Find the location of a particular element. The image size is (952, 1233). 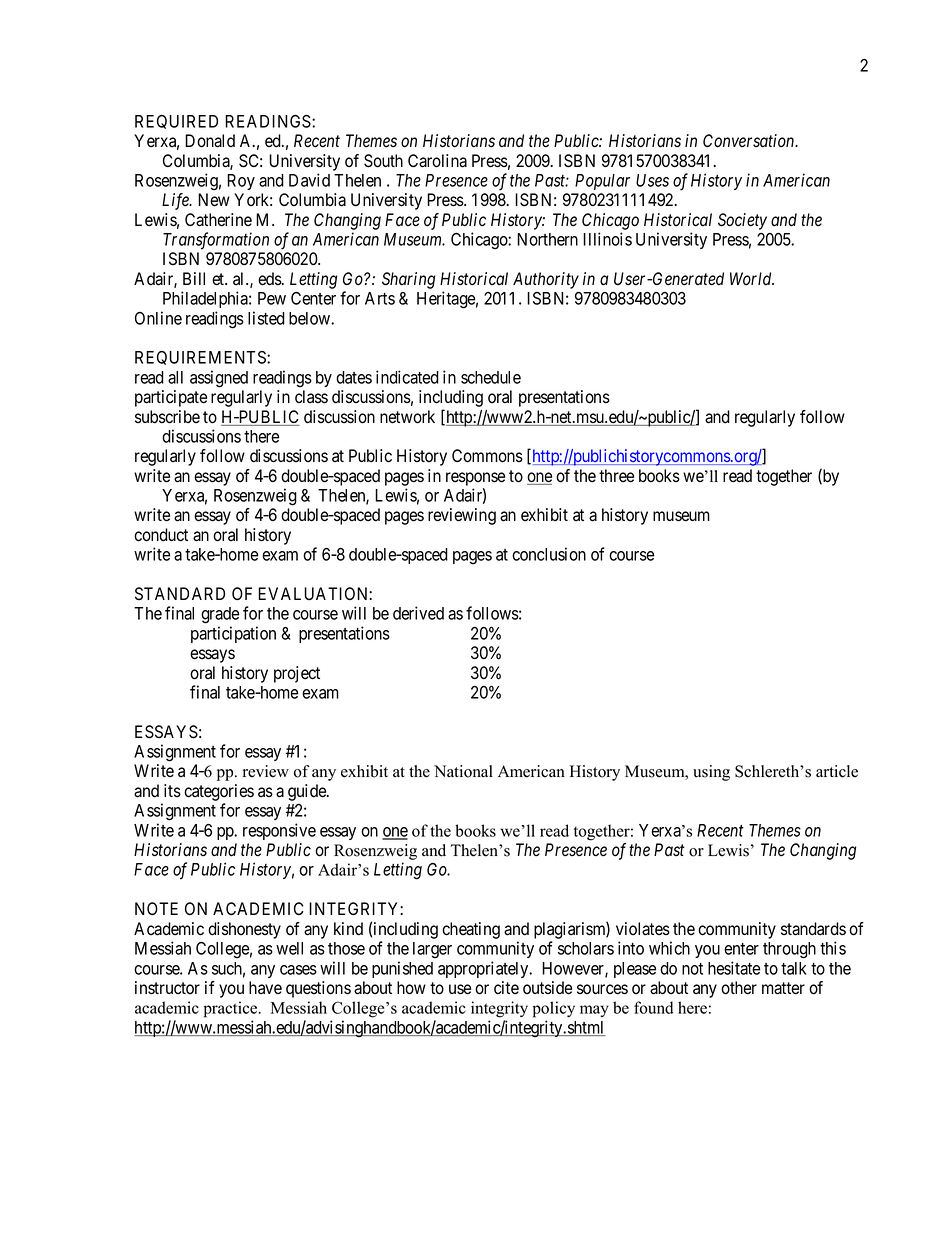

categories is located at coordinates (219, 792).
